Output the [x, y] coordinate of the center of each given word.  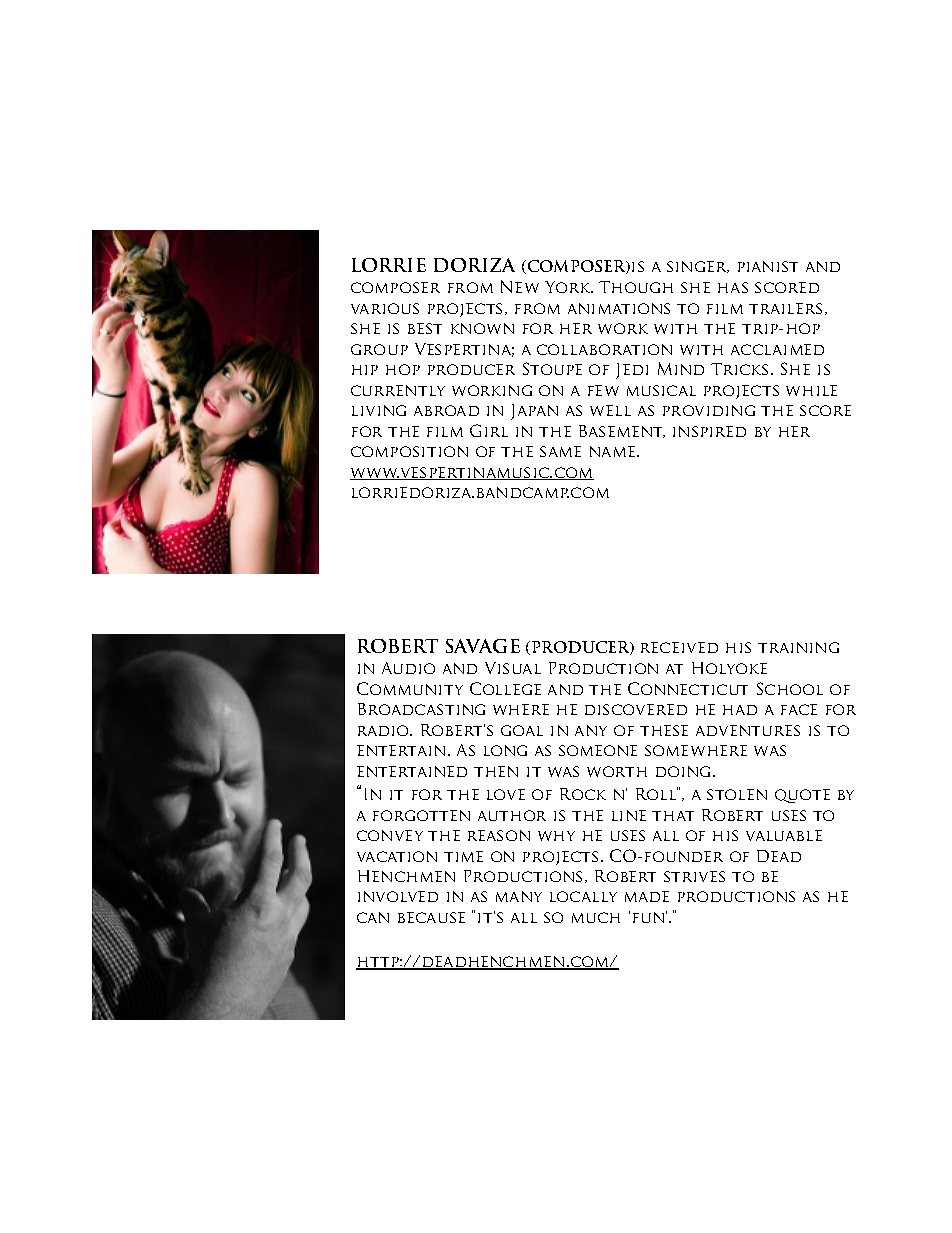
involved [398, 896]
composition [409, 451]
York [569, 287]
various [385, 308]
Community [410, 688]
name [614, 451]
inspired [709, 431]
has [733, 287]
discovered [636, 709]
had [740, 710]
